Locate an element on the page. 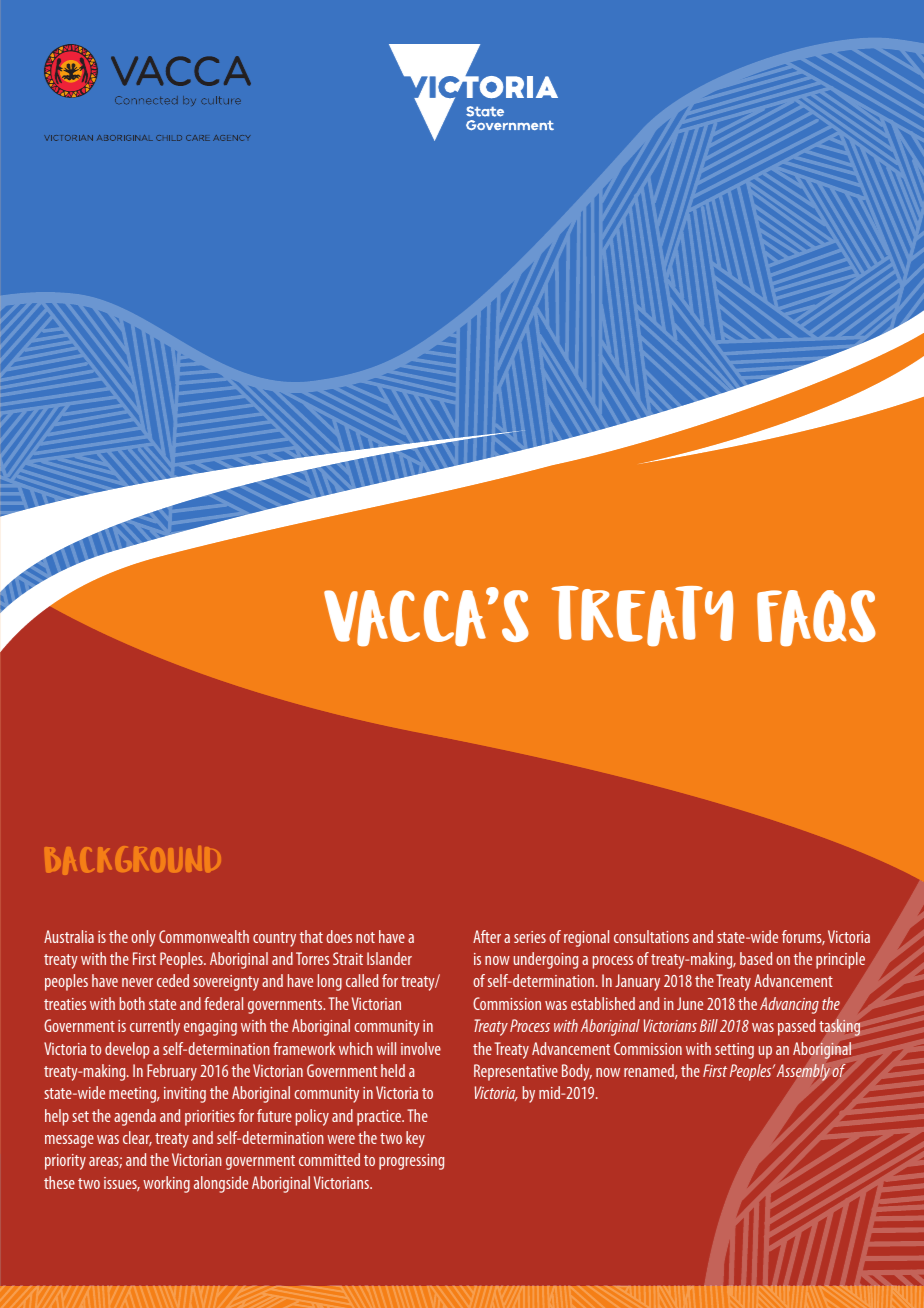 The image size is (924, 1308). FAQS is located at coordinates (816, 618).
